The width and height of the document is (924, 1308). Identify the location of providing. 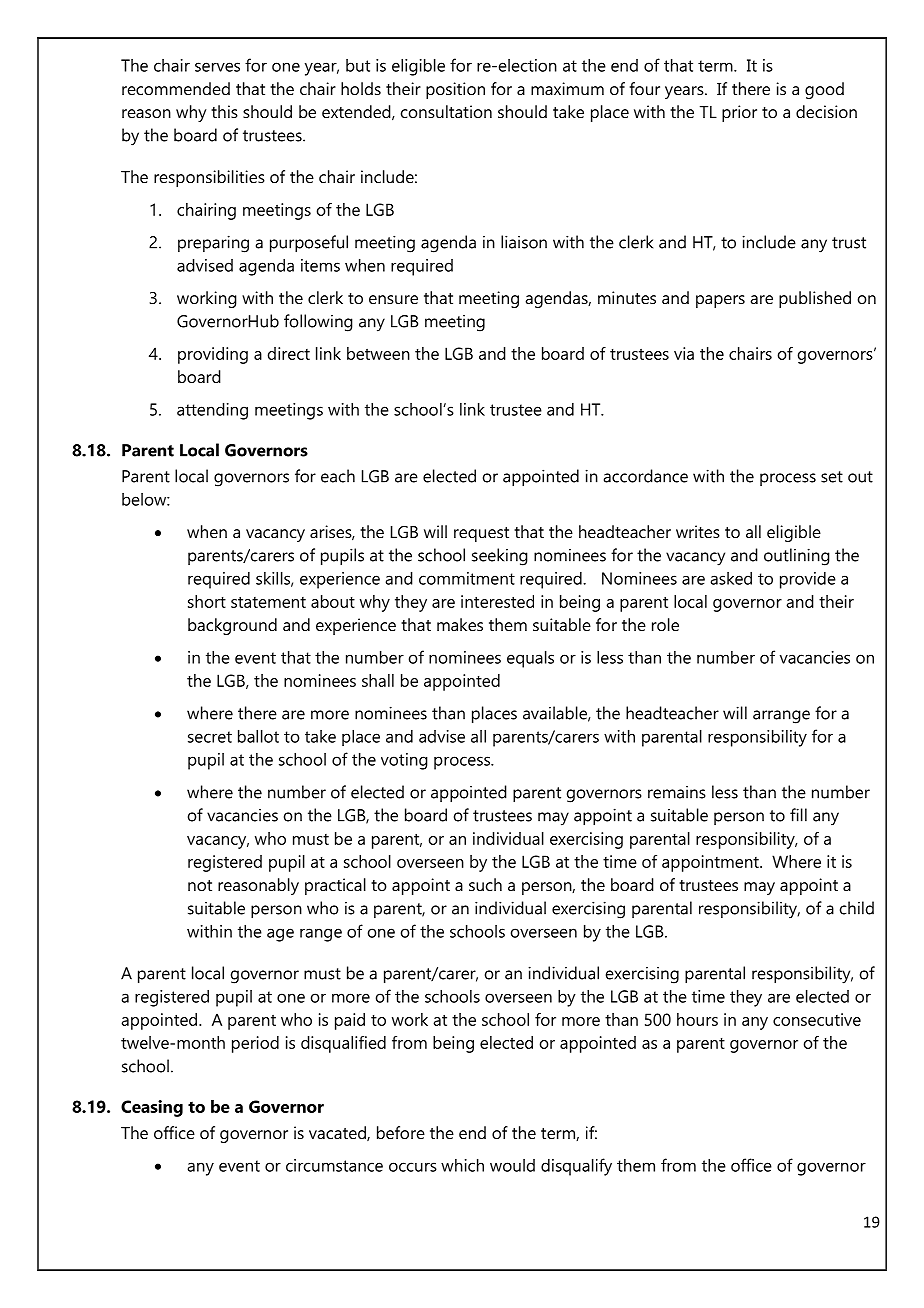
(213, 355).
